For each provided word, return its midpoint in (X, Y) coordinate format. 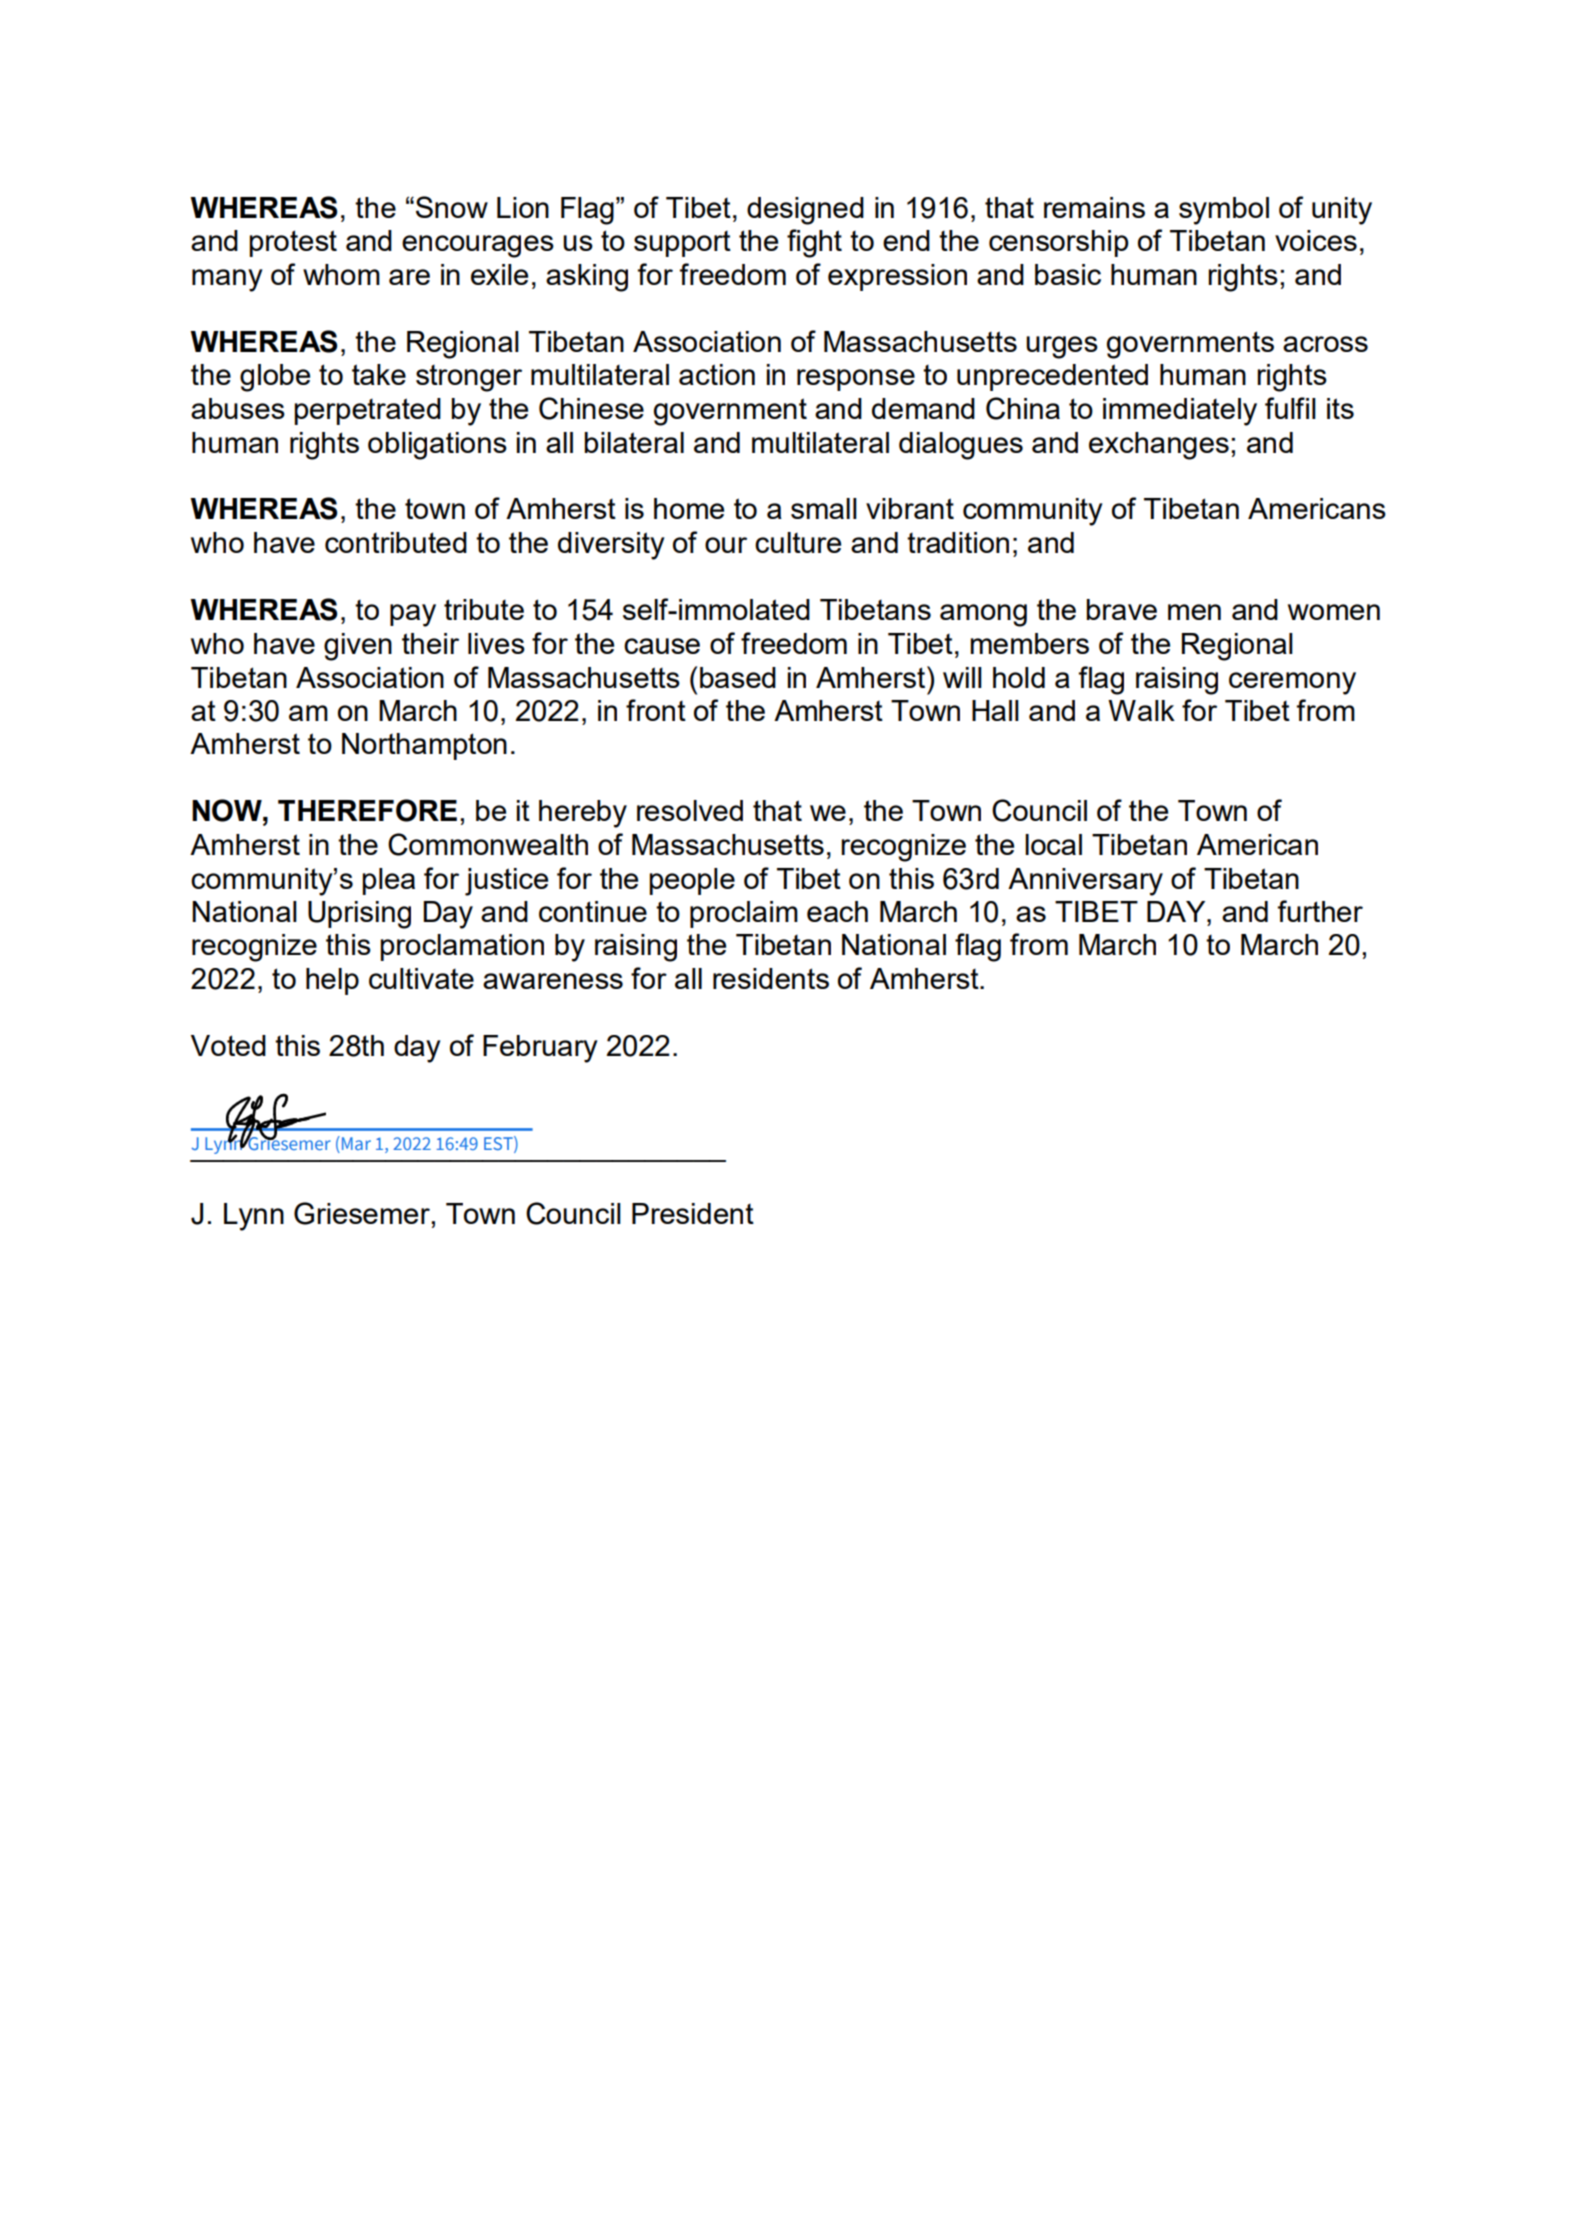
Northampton (424, 746)
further (1320, 911)
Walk (1141, 710)
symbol (1224, 211)
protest (293, 243)
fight (814, 243)
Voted (228, 1045)
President (693, 1213)
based (738, 677)
